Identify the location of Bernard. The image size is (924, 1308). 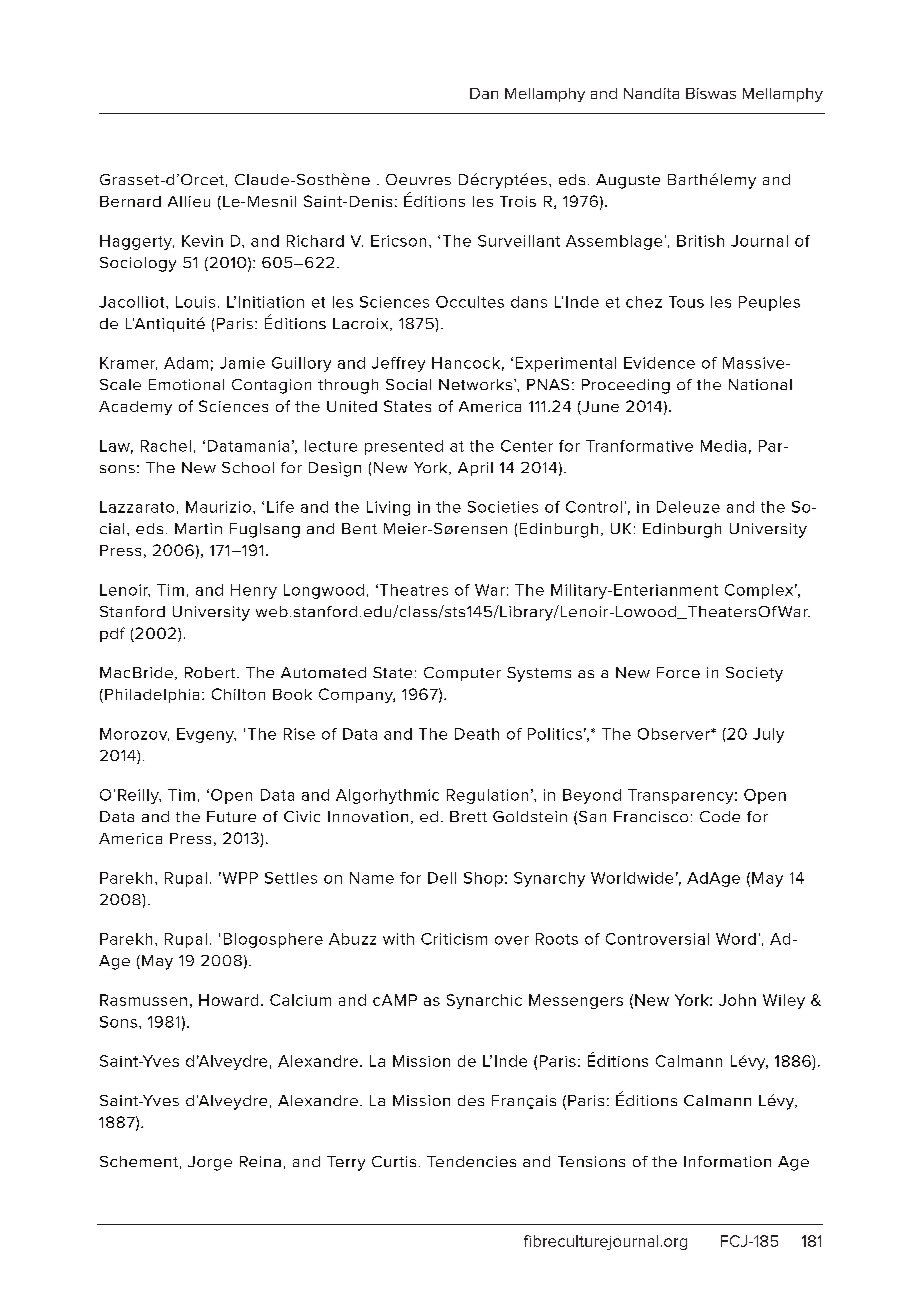
(130, 201).
